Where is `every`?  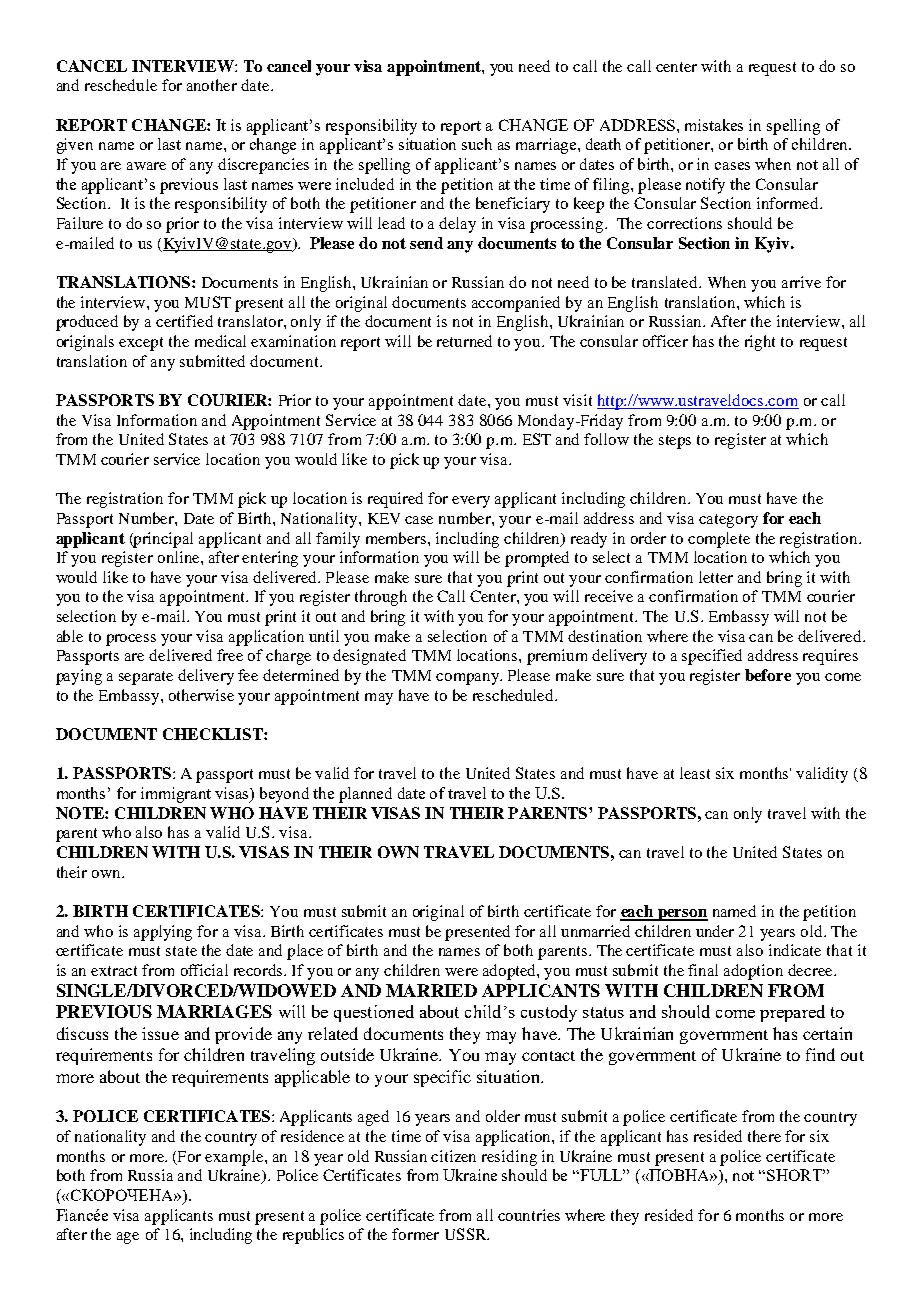 every is located at coordinates (471, 502).
